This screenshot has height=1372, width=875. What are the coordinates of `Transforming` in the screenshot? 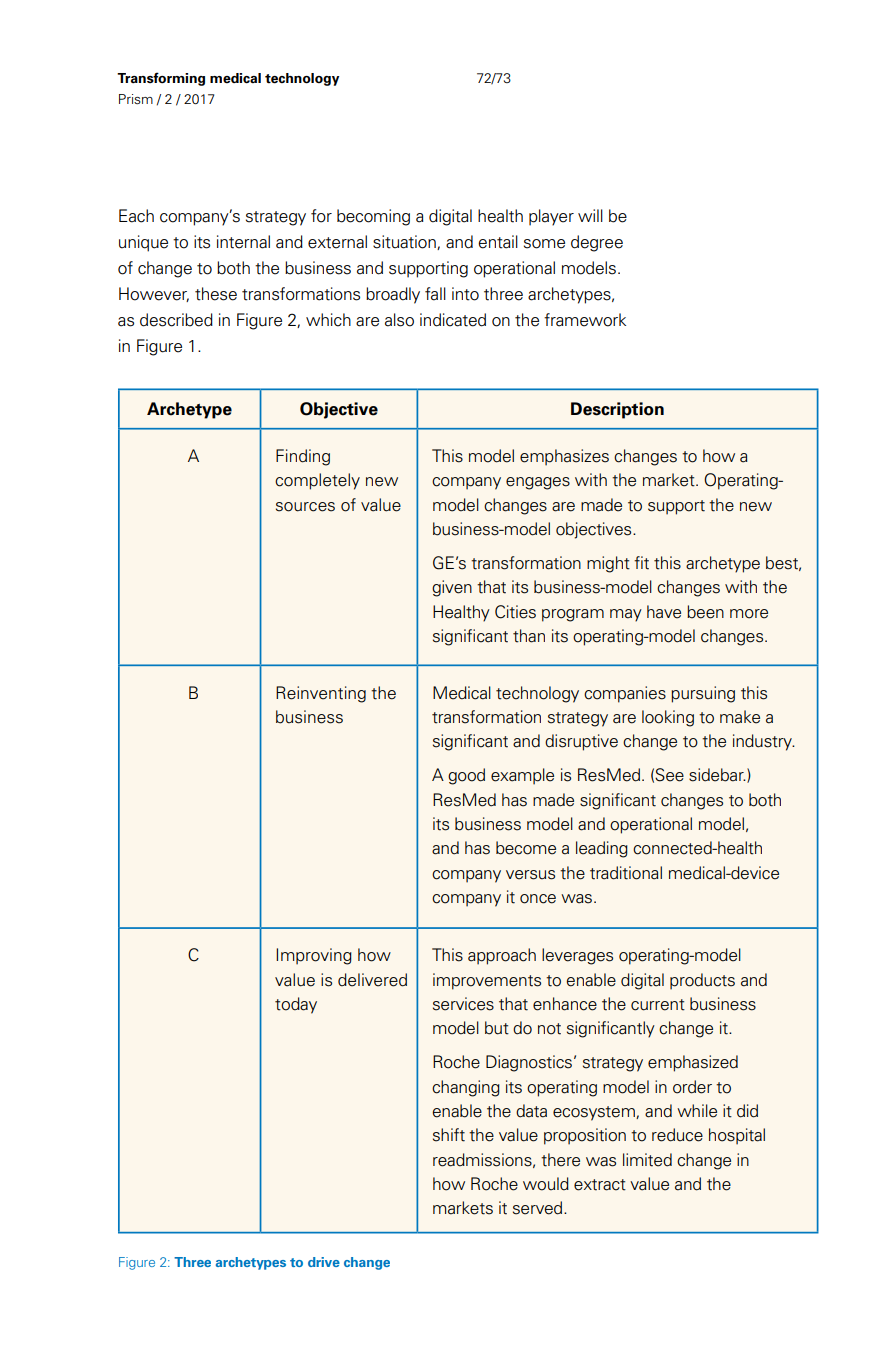 It's located at (161, 79).
